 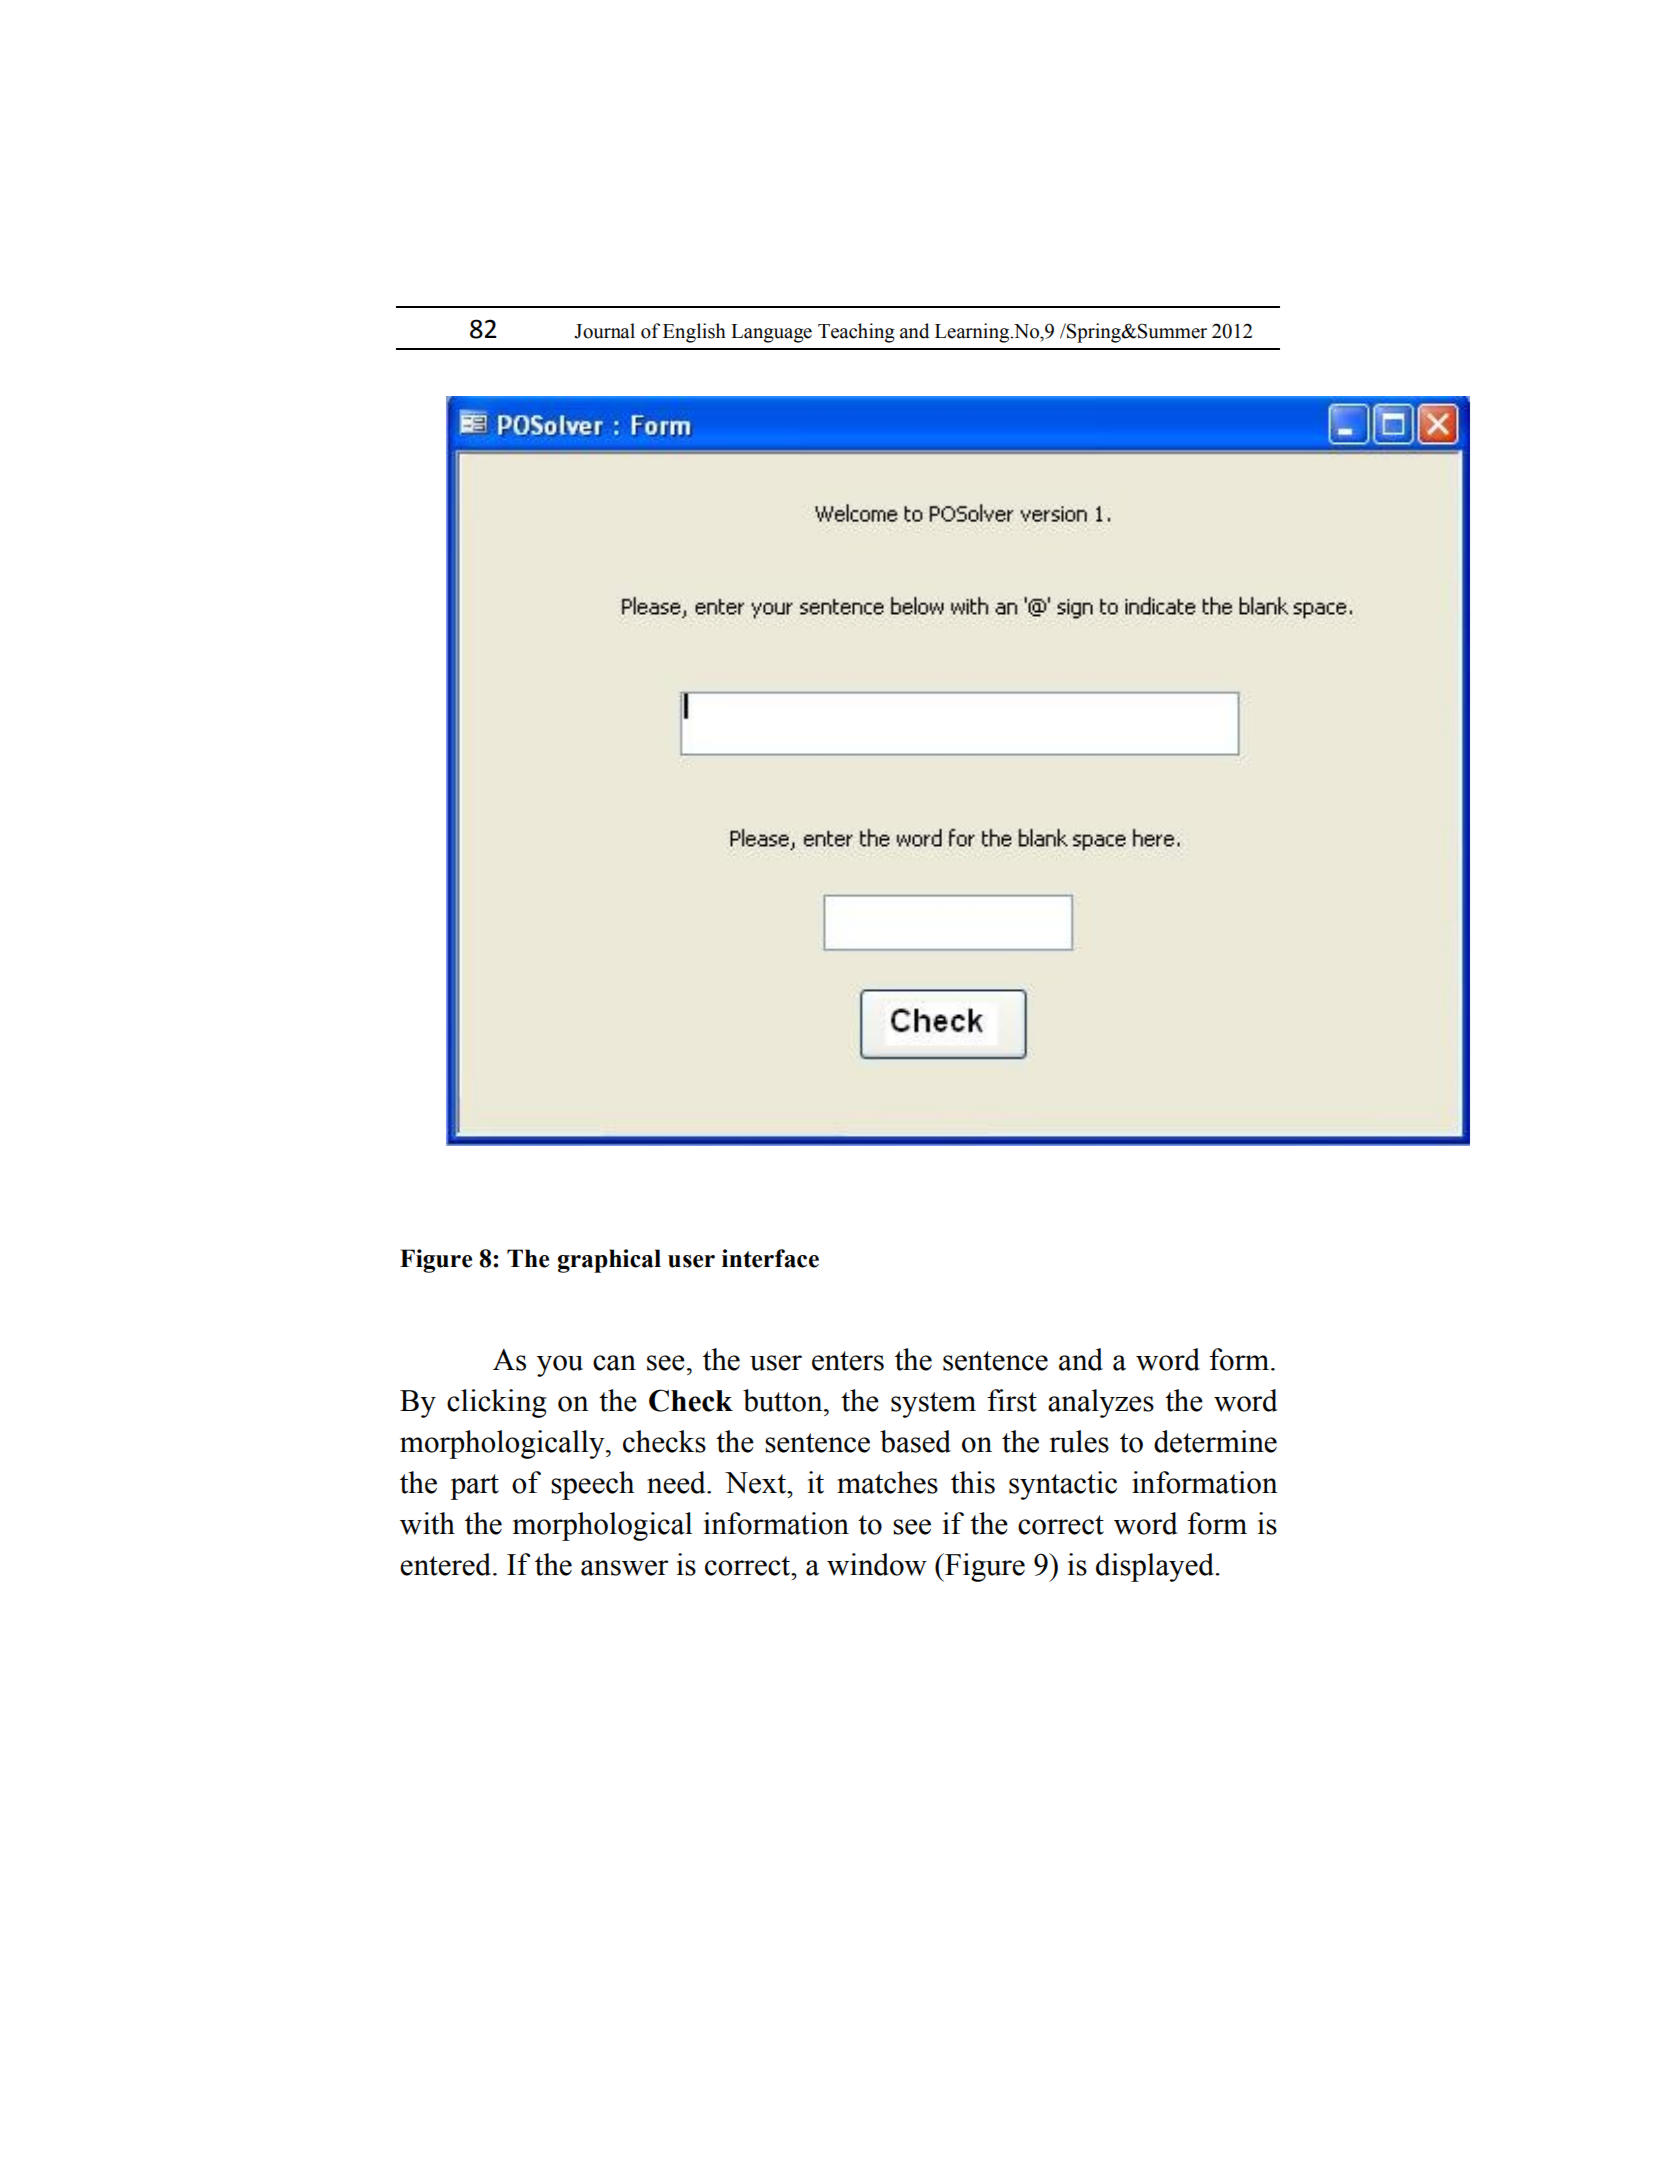 I want to click on analyzes, so click(x=1101, y=1403).
